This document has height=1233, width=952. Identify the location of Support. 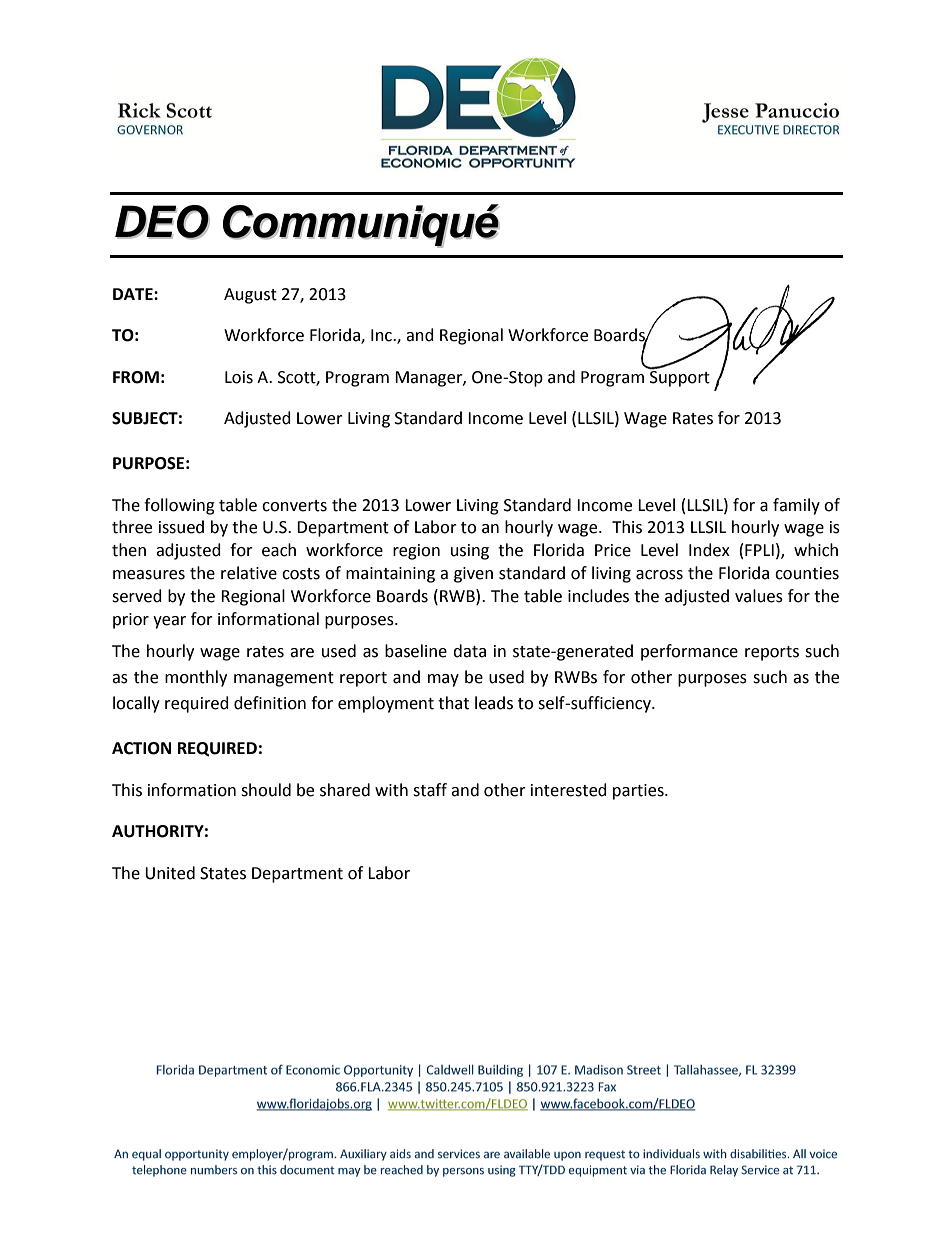
(679, 377).
